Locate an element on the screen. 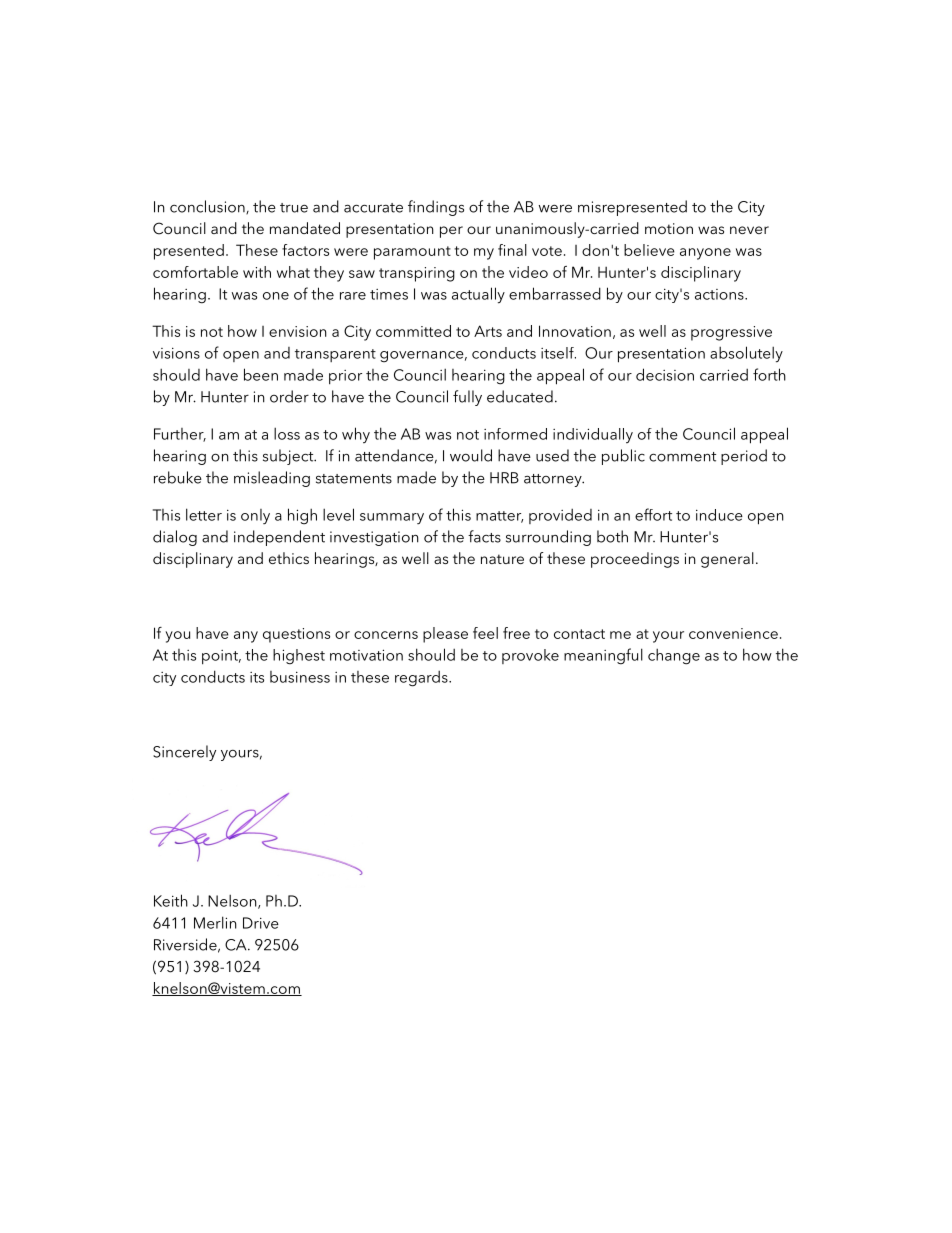 This screenshot has width=952, height=1233. subject is located at coordinates (289, 457).
